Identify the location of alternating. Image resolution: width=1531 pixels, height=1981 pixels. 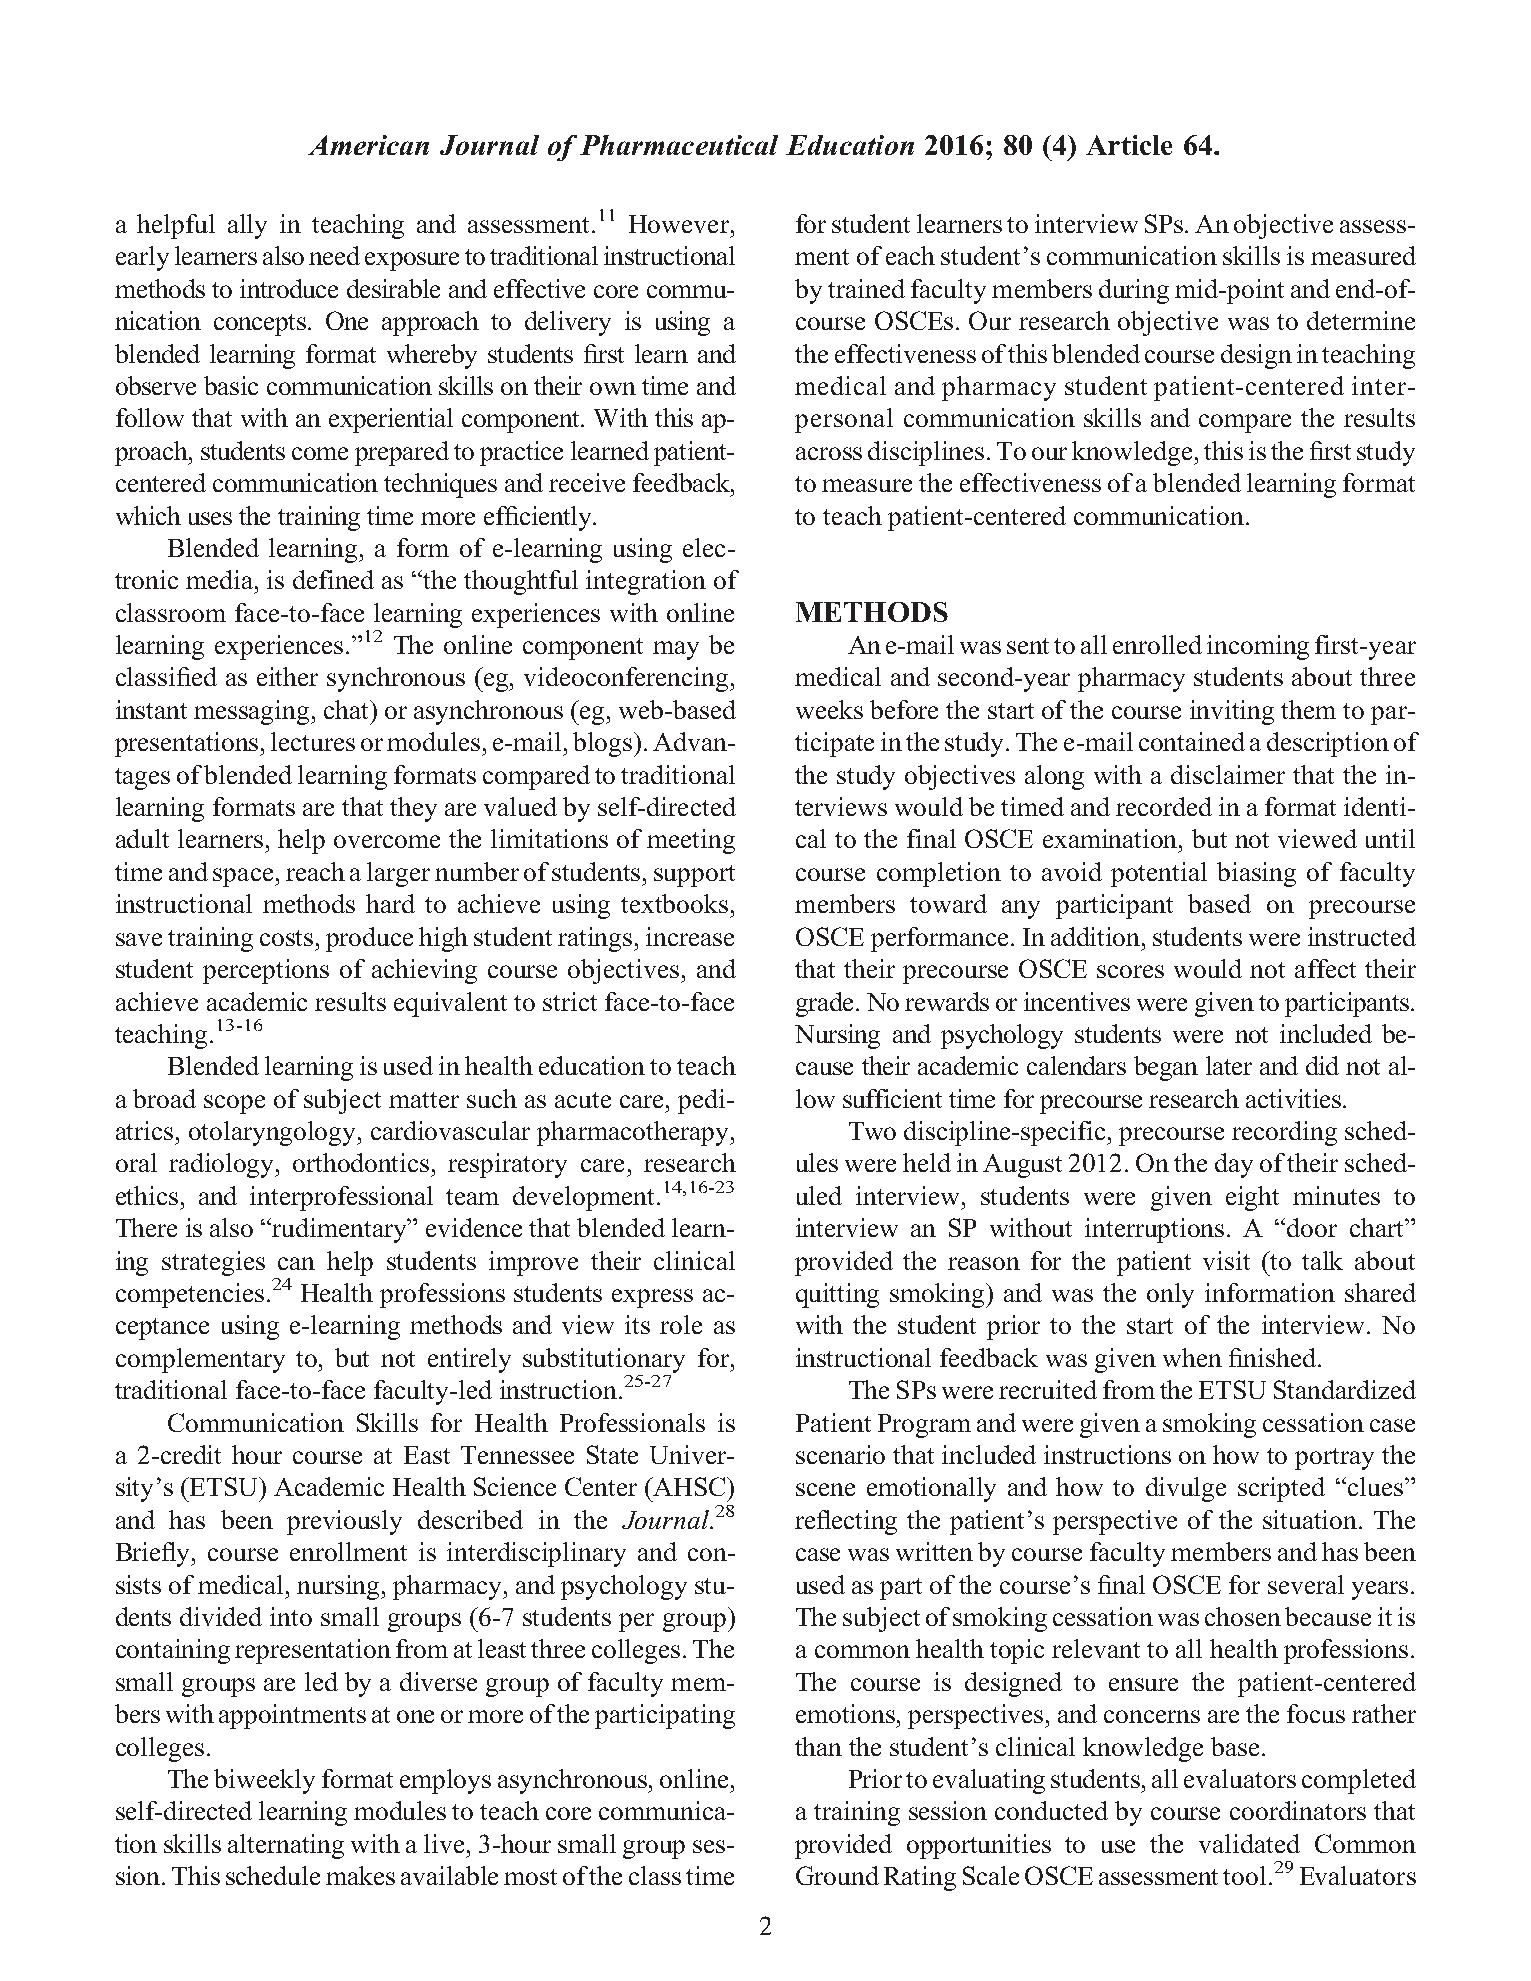
(286, 1846).
